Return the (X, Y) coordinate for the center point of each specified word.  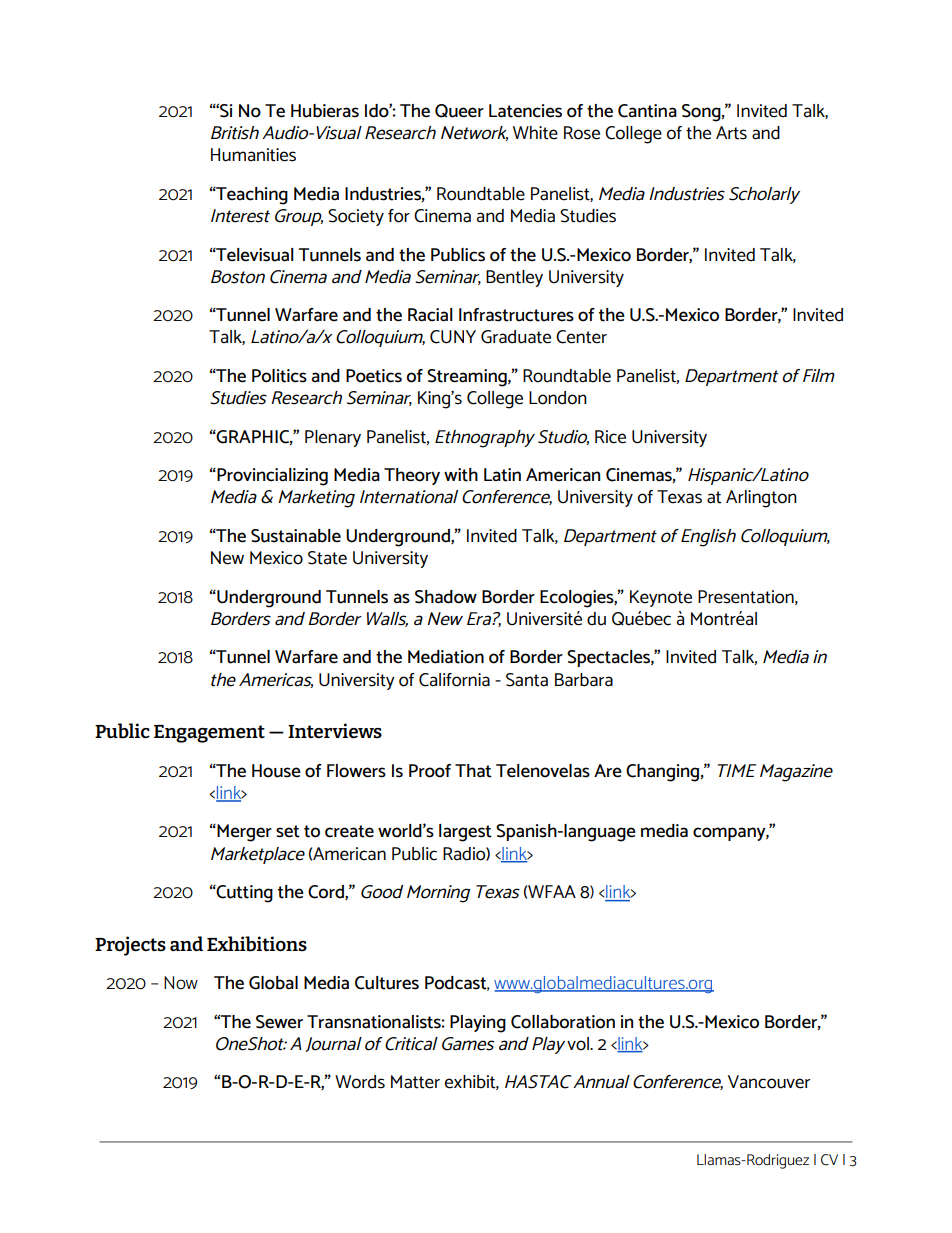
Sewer (279, 1022)
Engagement (209, 734)
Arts (731, 133)
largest (465, 833)
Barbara (584, 680)
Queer (459, 111)
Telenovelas (543, 771)
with (461, 475)
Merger (243, 833)
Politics (279, 376)
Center (581, 337)
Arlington (761, 499)
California (454, 680)
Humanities (253, 155)
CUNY (453, 337)
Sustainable (296, 536)
